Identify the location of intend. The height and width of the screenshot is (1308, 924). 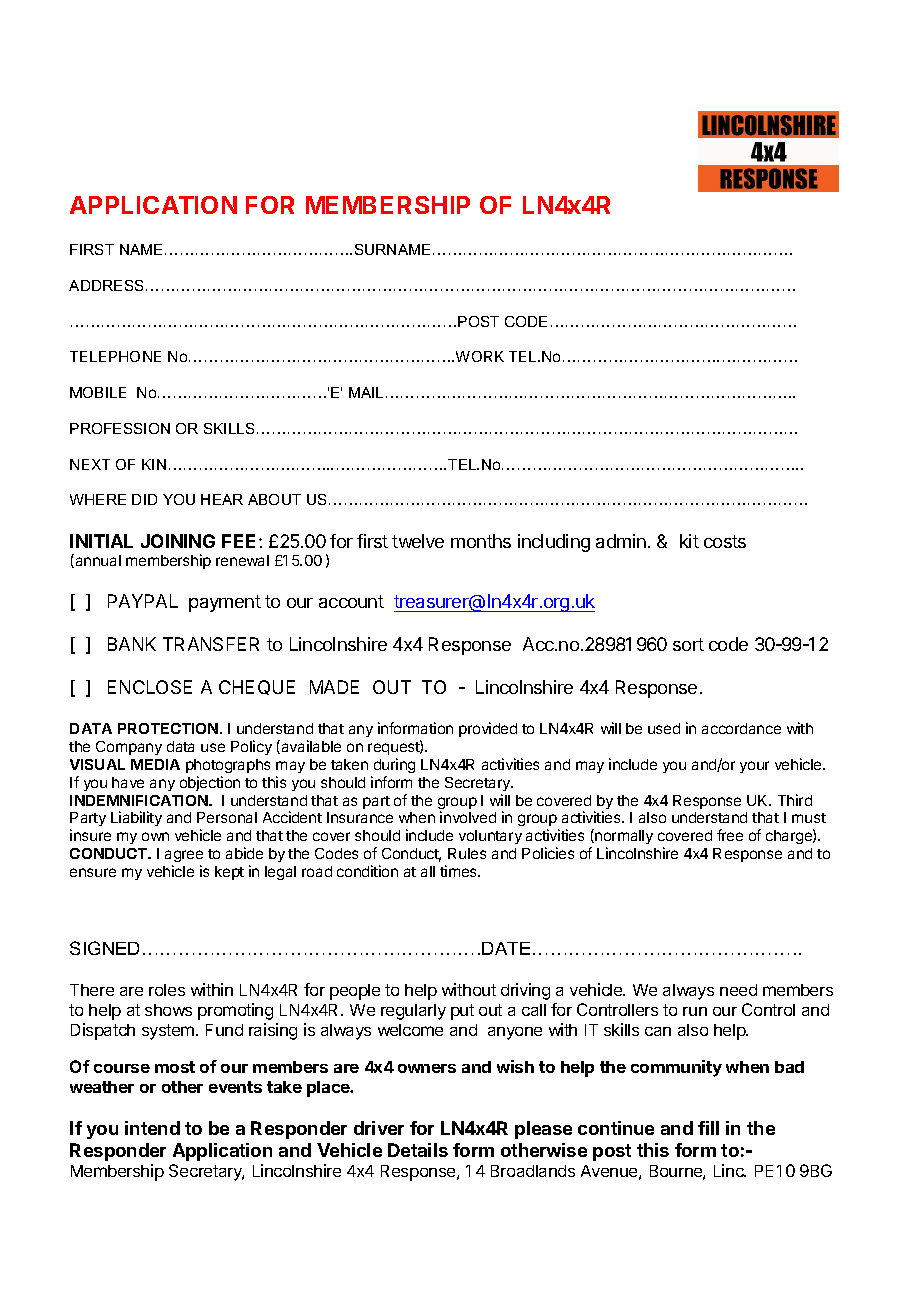
(152, 1128).
